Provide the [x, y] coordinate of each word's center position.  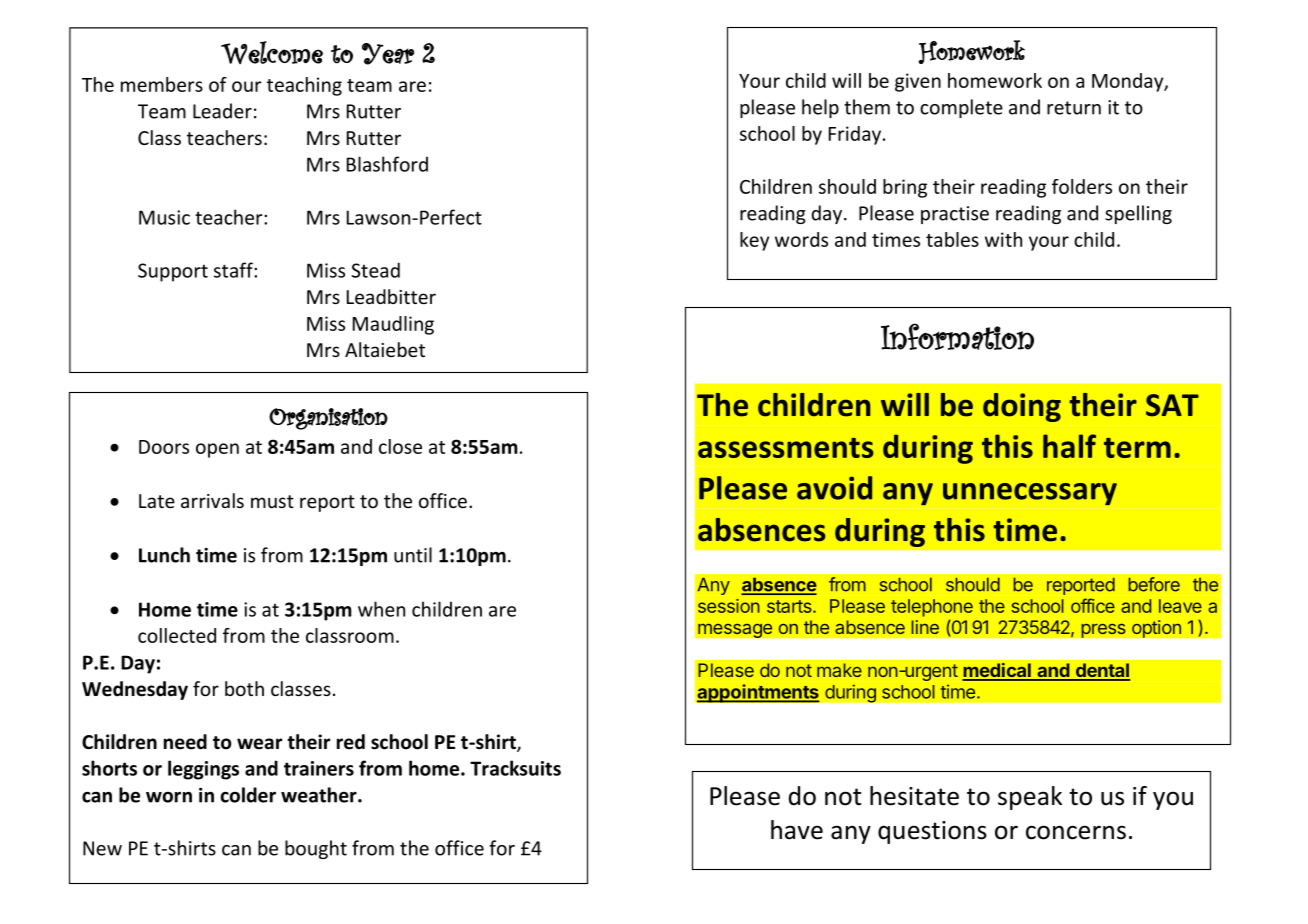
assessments [785, 448]
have [797, 830]
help [820, 108]
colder [248, 795]
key [754, 241]
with [1003, 239]
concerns [1076, 832]
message [735, 630]
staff [234, 270]
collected [177, 635]
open [217, 450]
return [1074, 108]
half [1069, 446]
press [1103, 630]
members [162, 84]
